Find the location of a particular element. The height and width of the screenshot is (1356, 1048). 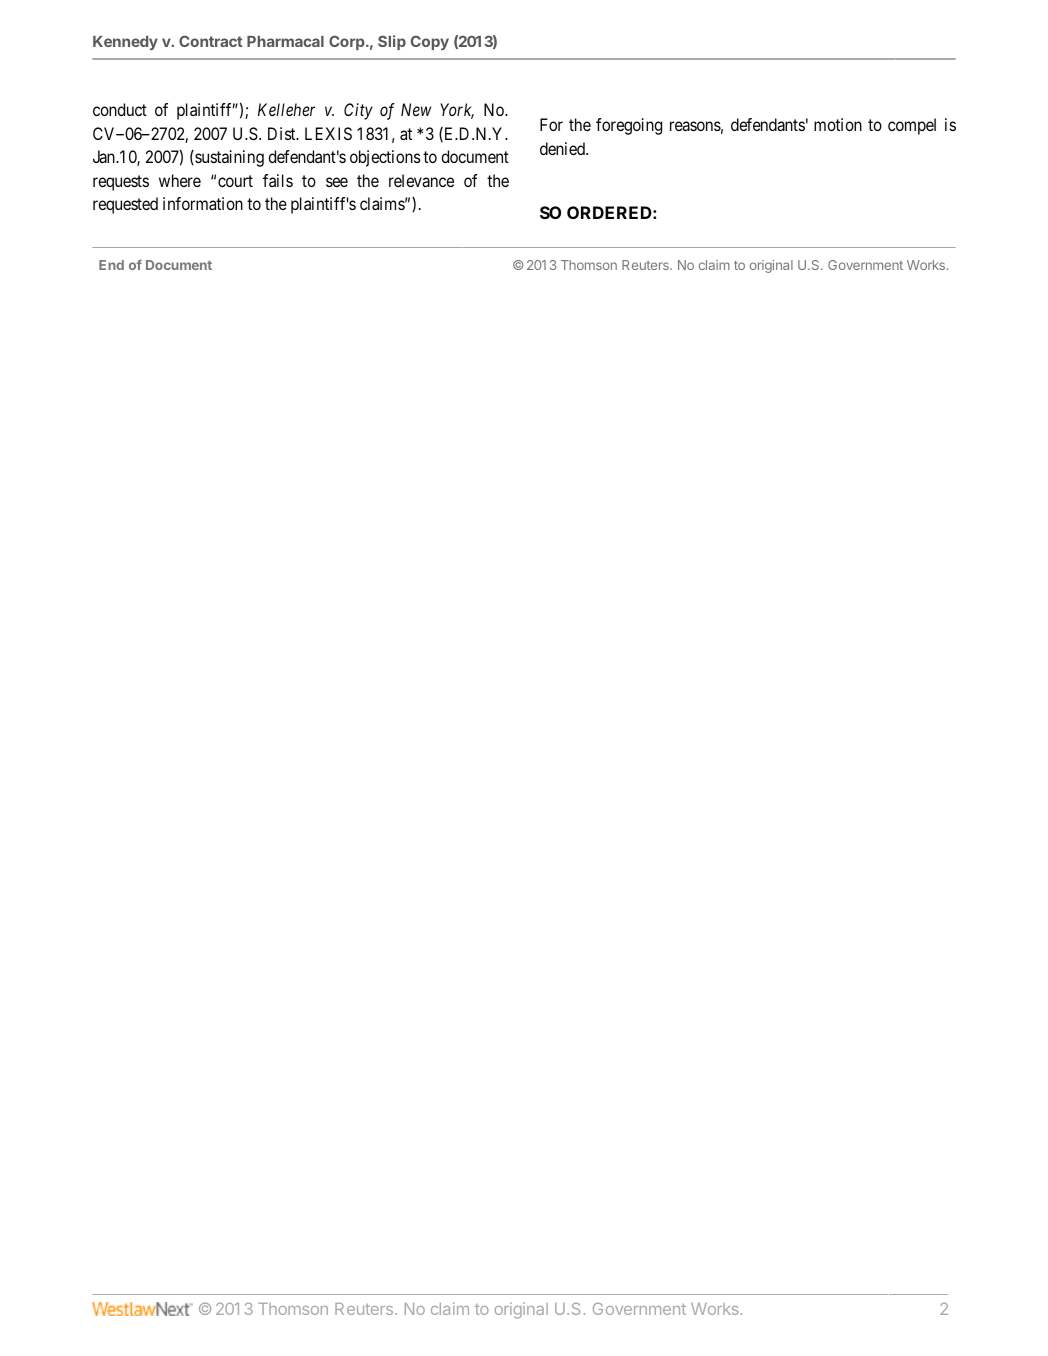

Slip is located at coordinates (392, 42).
